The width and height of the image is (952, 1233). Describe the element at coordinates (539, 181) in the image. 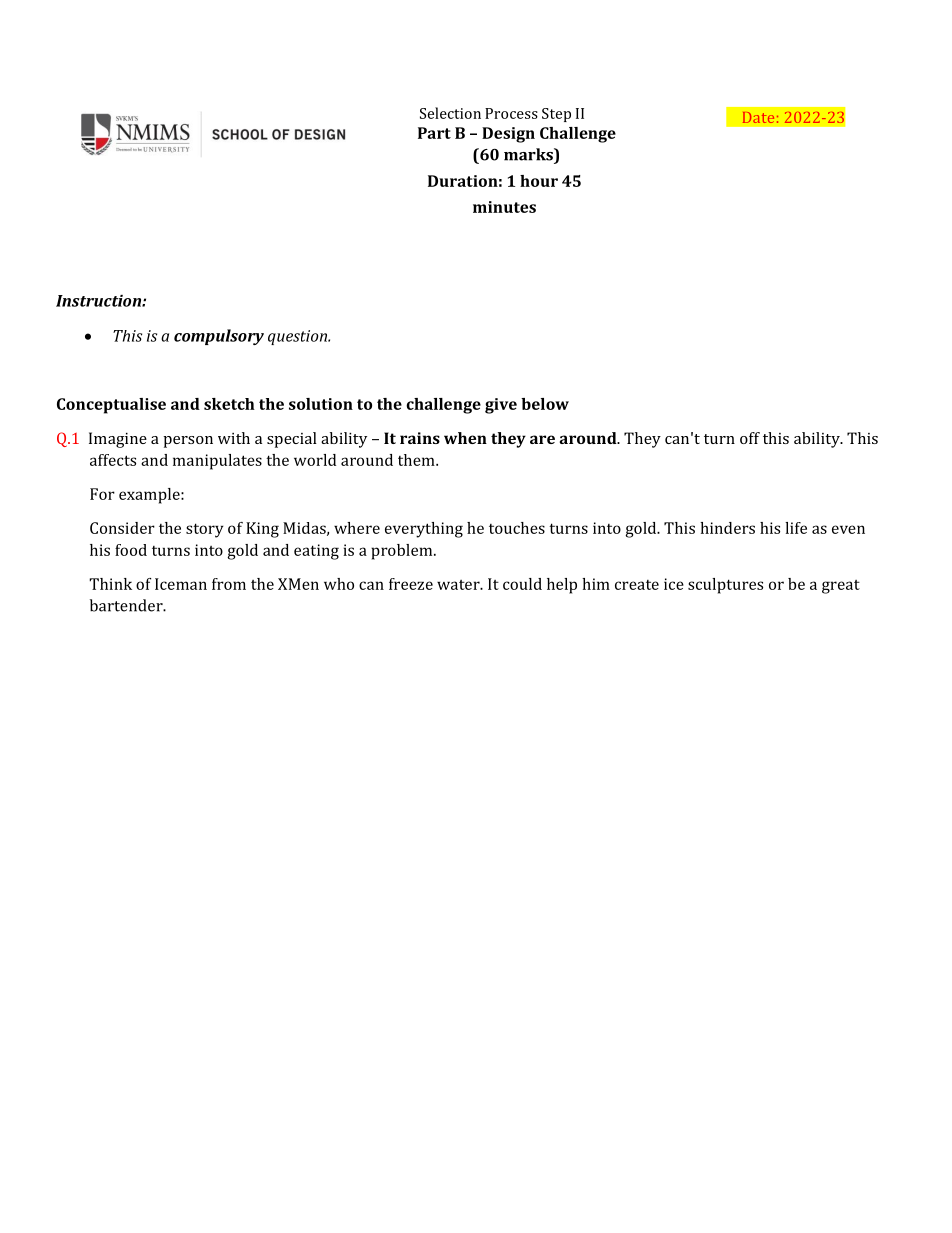

I see `hour` at that location.
